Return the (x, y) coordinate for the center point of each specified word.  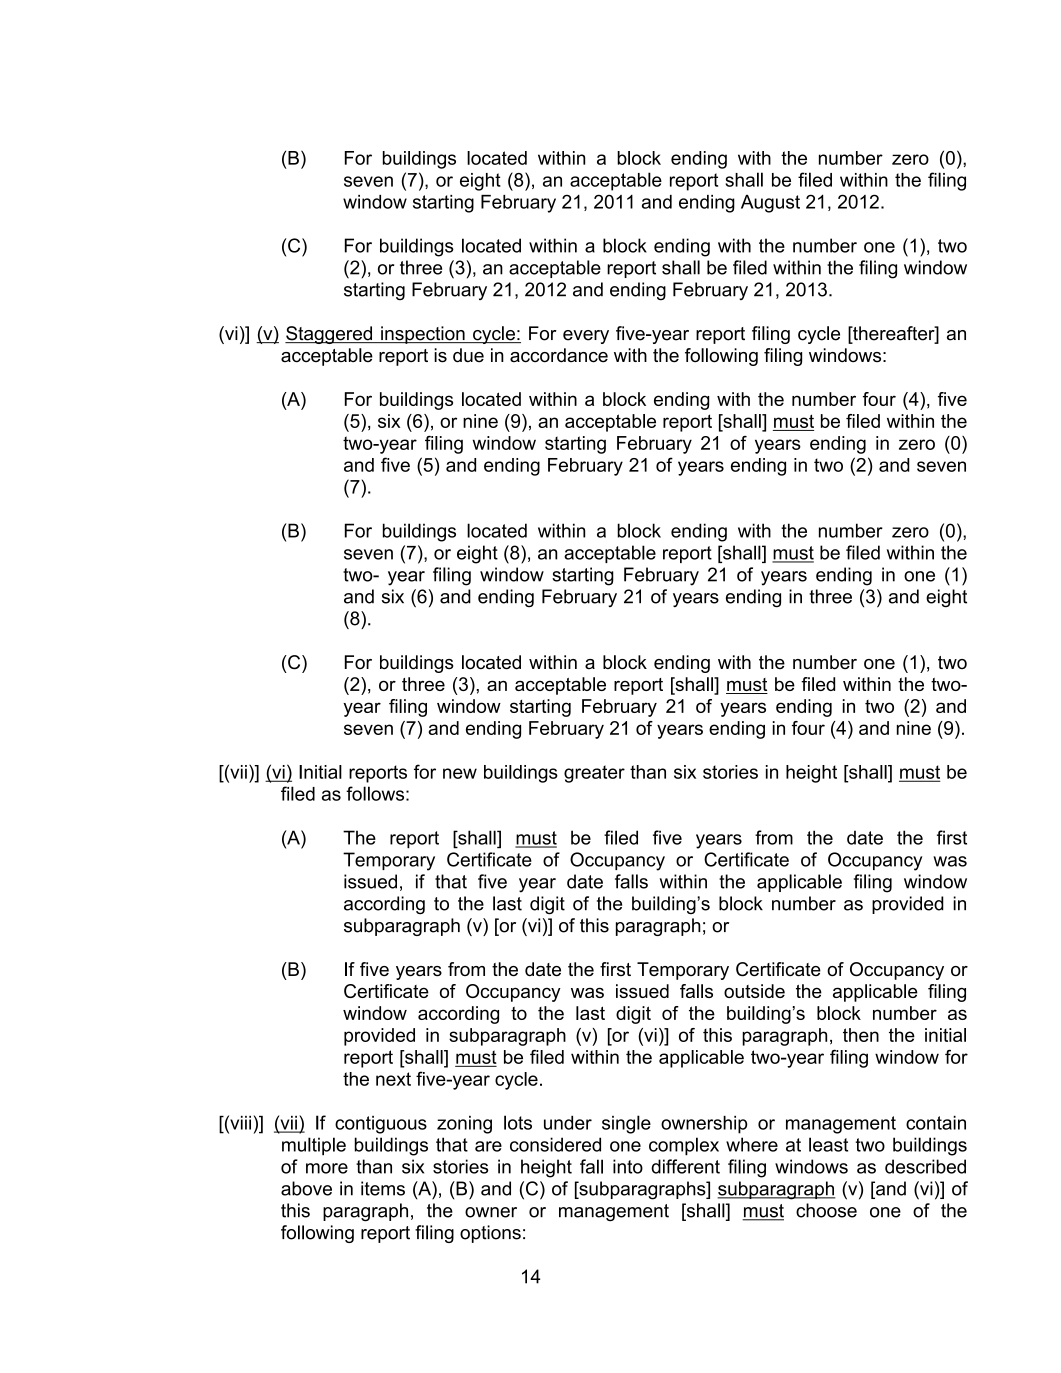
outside (754, 991)
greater (594, 774)
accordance (559, 355)
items (383, 1188)
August (770, 204)
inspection (423, 335)
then (861, 1035)
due (468, 355)
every (586, 337)
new (460, 773)
